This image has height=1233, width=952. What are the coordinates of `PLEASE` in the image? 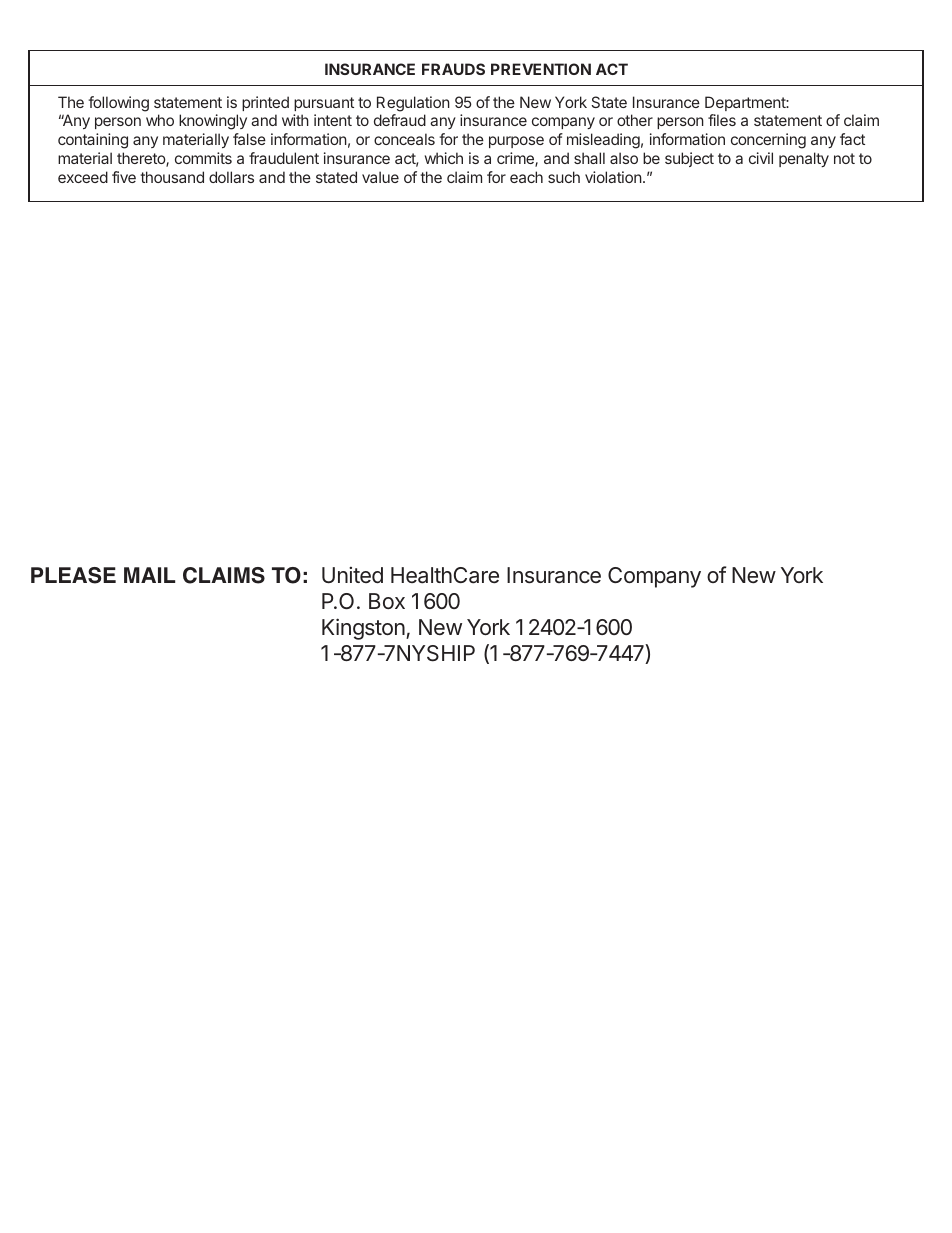 It's located at (73, 575).
